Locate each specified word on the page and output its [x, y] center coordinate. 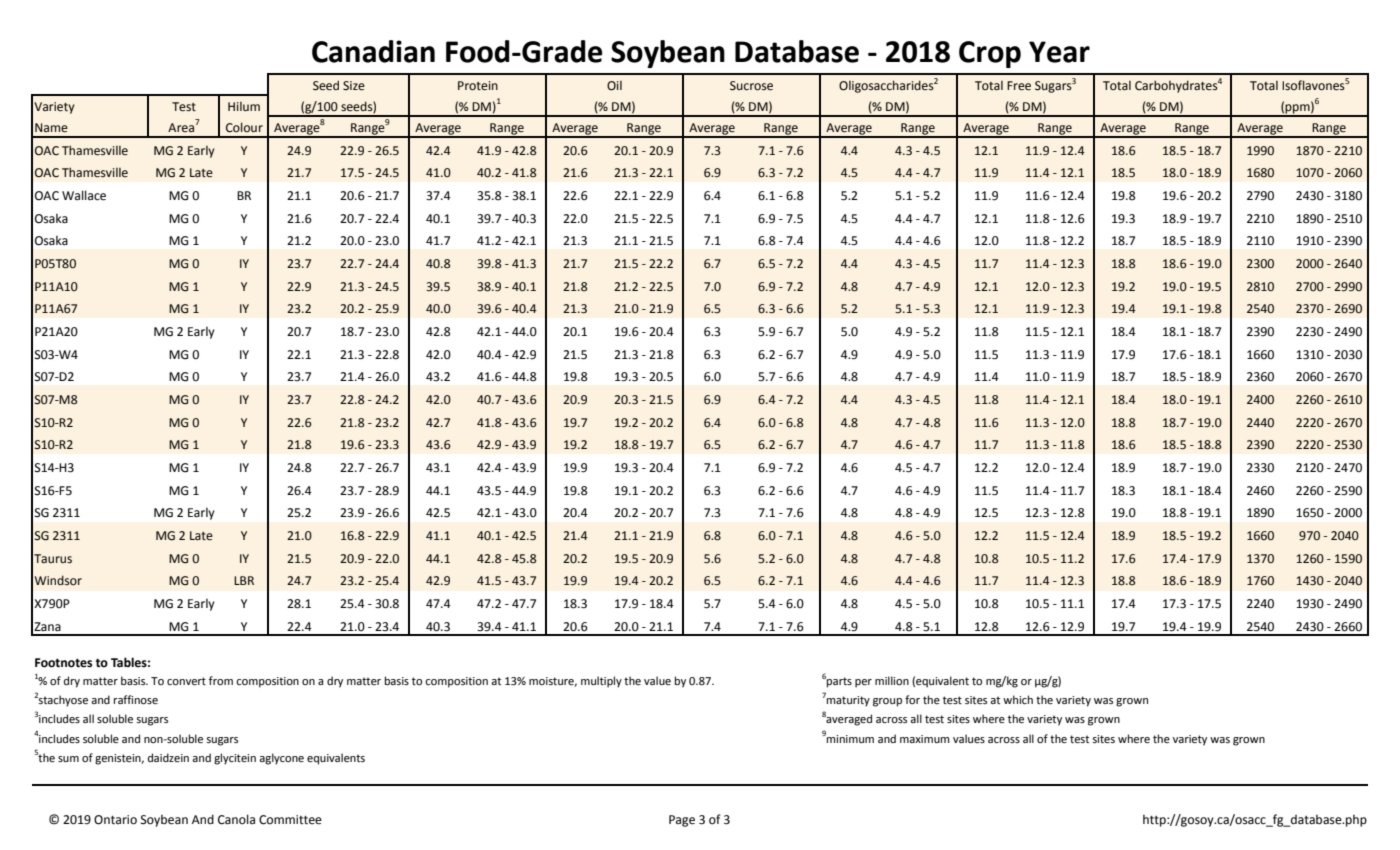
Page [682, 821]
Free [1019, 86]
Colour [244, 127]
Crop [990, 54]
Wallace [84, 195]
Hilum [244, 106]
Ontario [115, 820]
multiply [601, 682]
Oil [614, 86]
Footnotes [63, 663]
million [892, 680]
